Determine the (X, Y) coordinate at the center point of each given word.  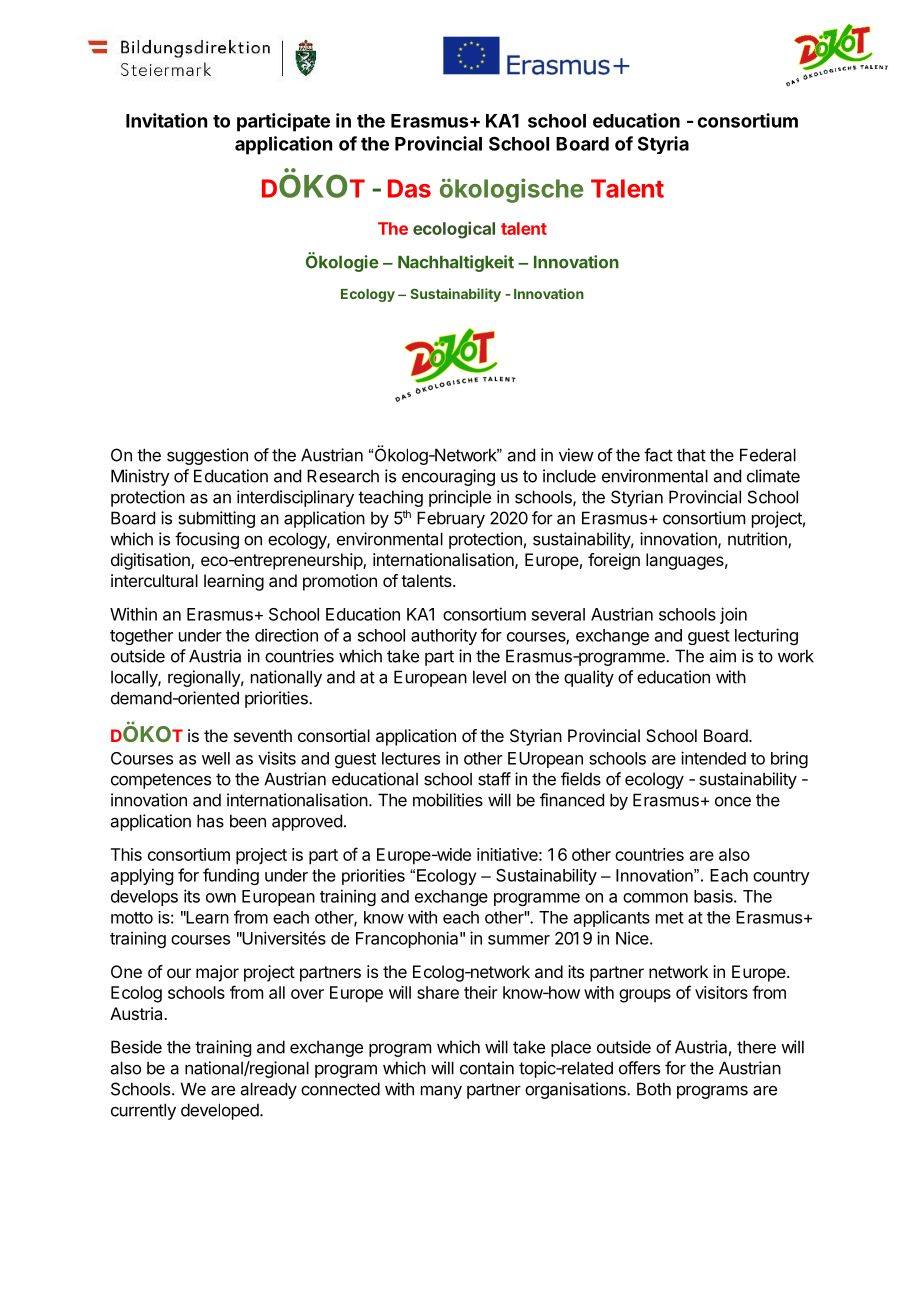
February (451, 519)
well (216, 758)
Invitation (166, 120)
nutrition (758, 540)
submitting (216, 519)
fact (658, 455)
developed (221, 1111)
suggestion (207, 456)
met (670, 918)
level (489, 677)
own (221, 898)
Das (409, 188)
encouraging (448, 477)
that (691, 455)
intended (713, 758)
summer (519, 940)
